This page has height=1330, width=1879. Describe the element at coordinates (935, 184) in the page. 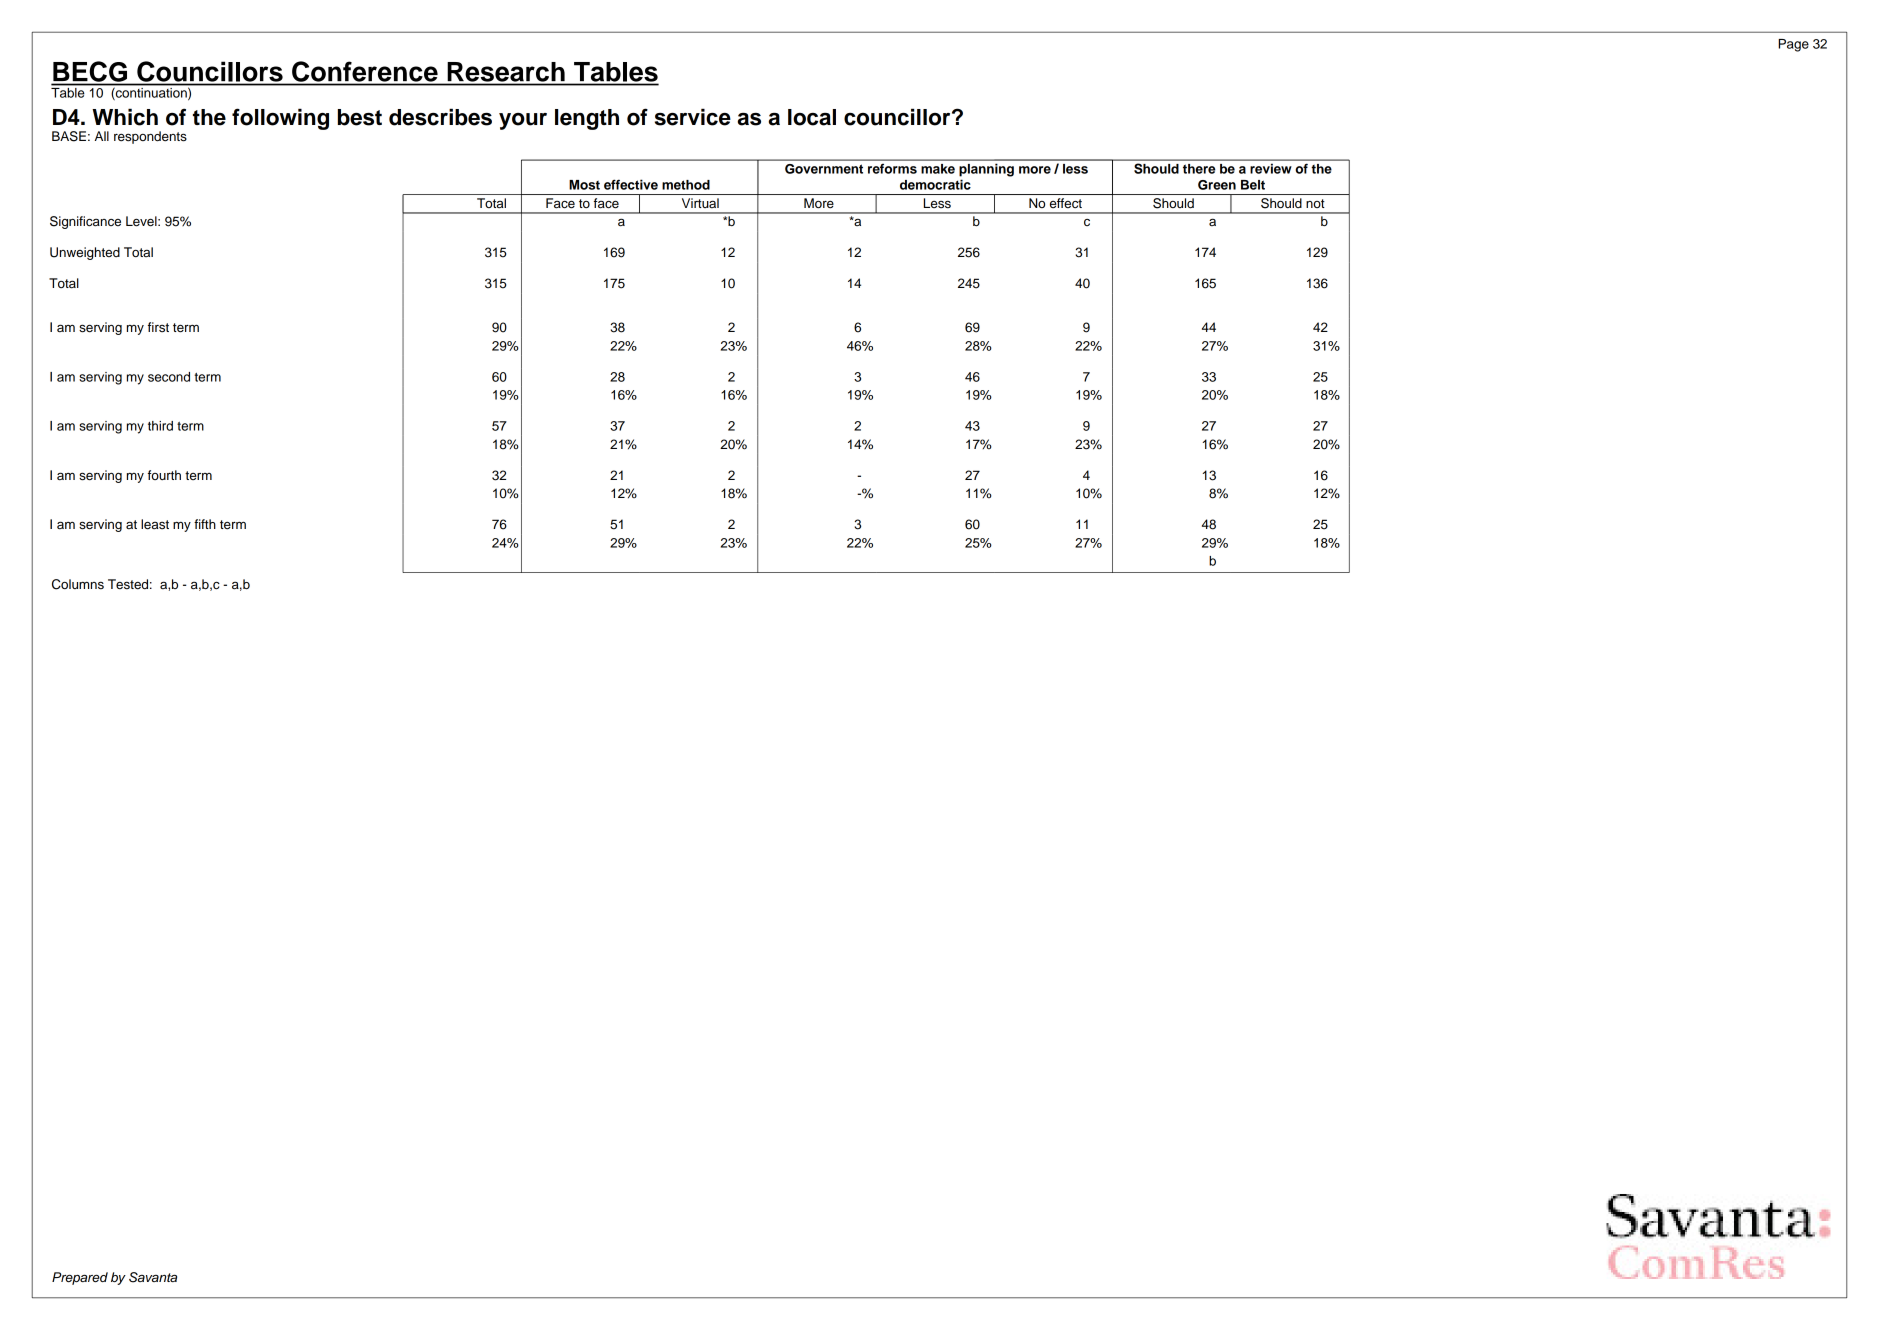

I see `democratic` at that location.
